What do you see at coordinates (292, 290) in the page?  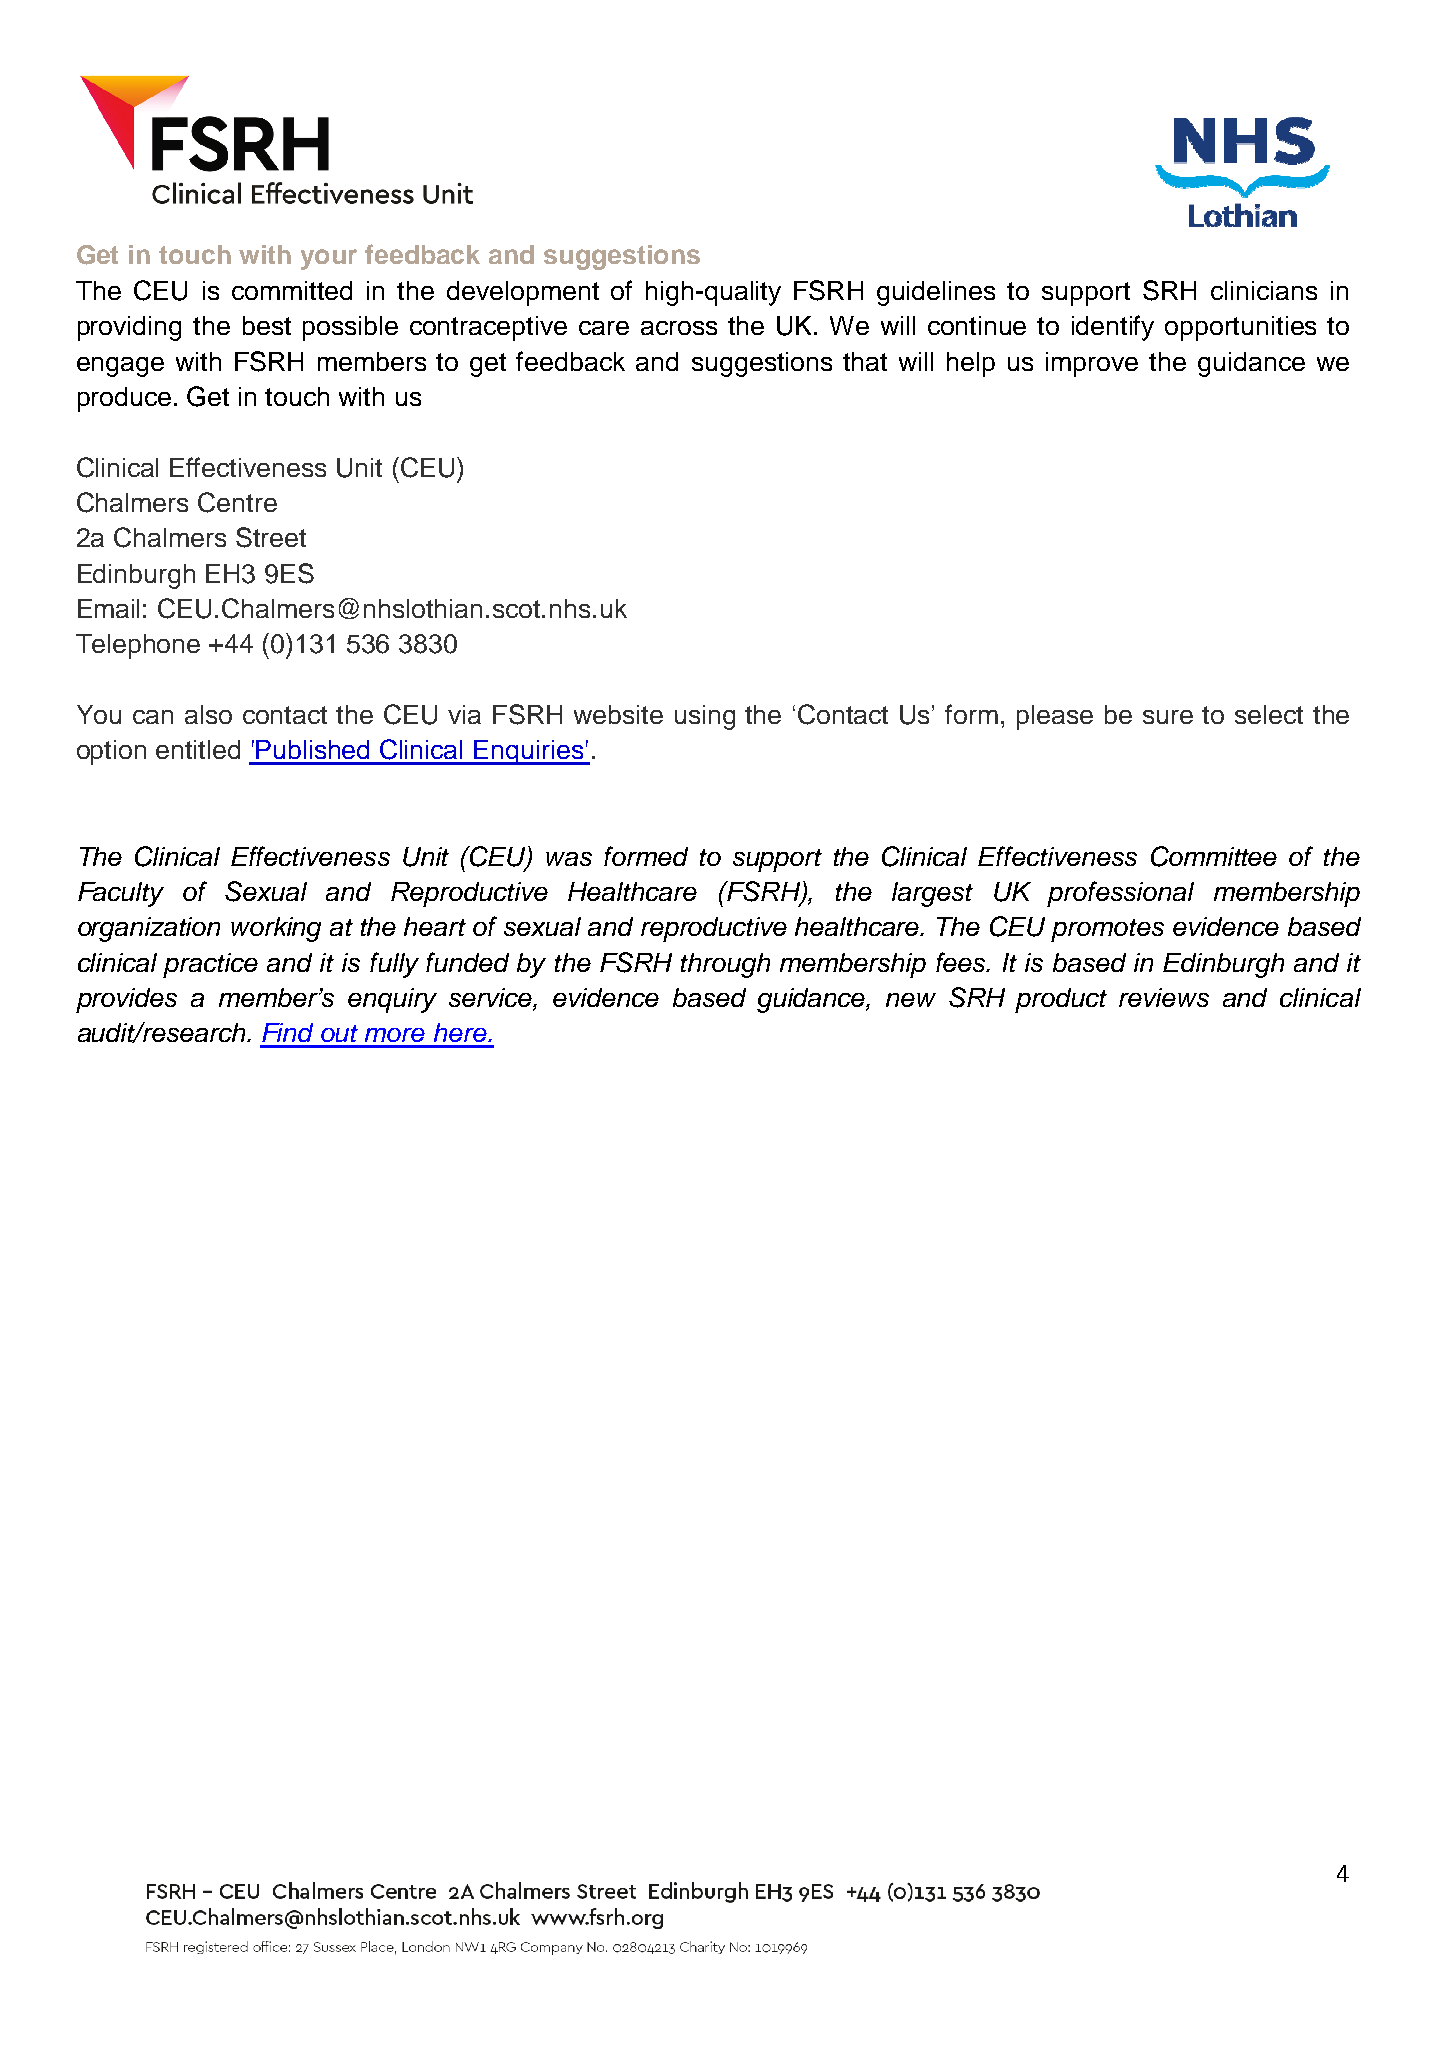 I see `committed` at bounding box center [292, 290].
